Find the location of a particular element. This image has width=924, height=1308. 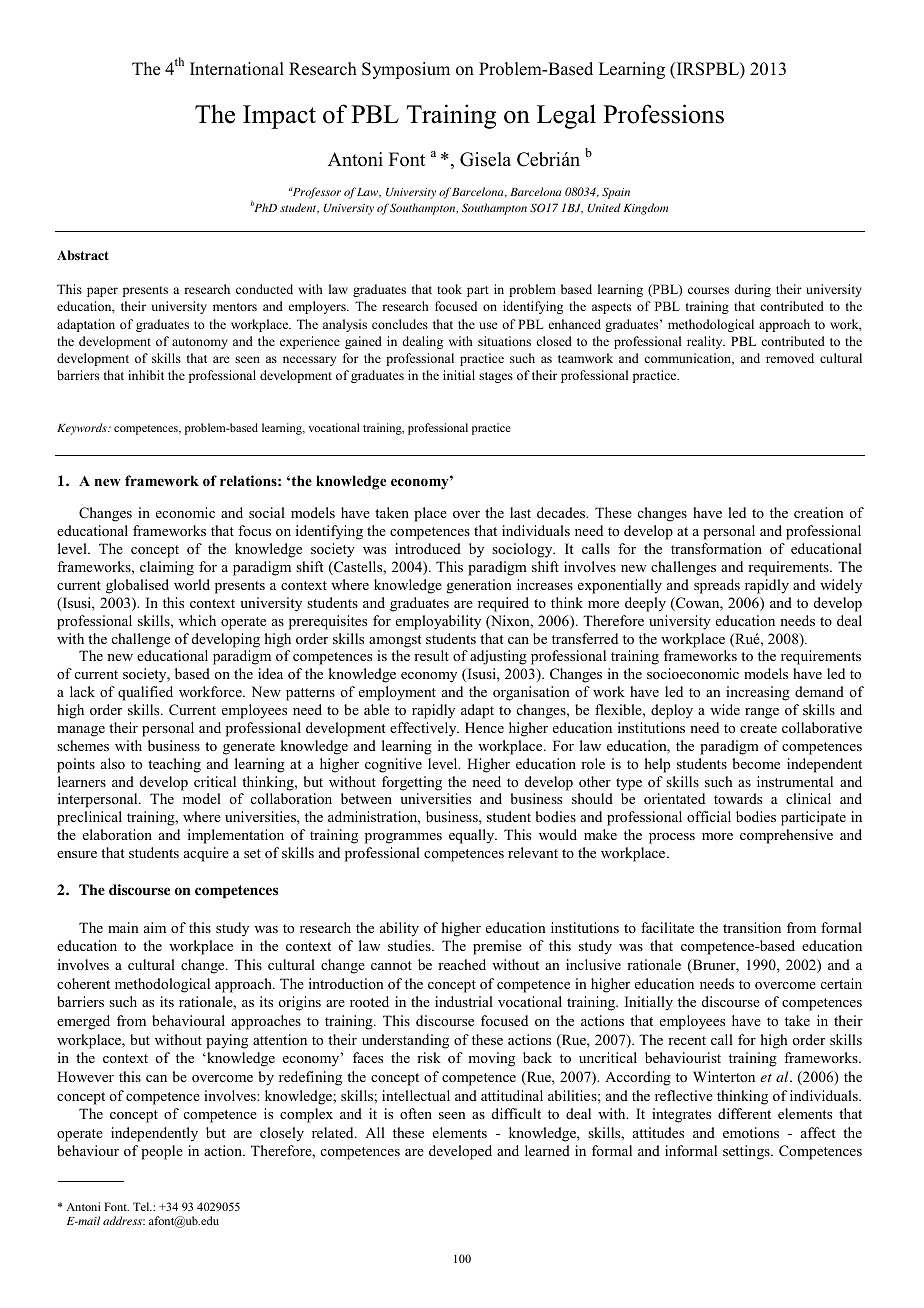

spreads is located at coordinates (717, 586).
